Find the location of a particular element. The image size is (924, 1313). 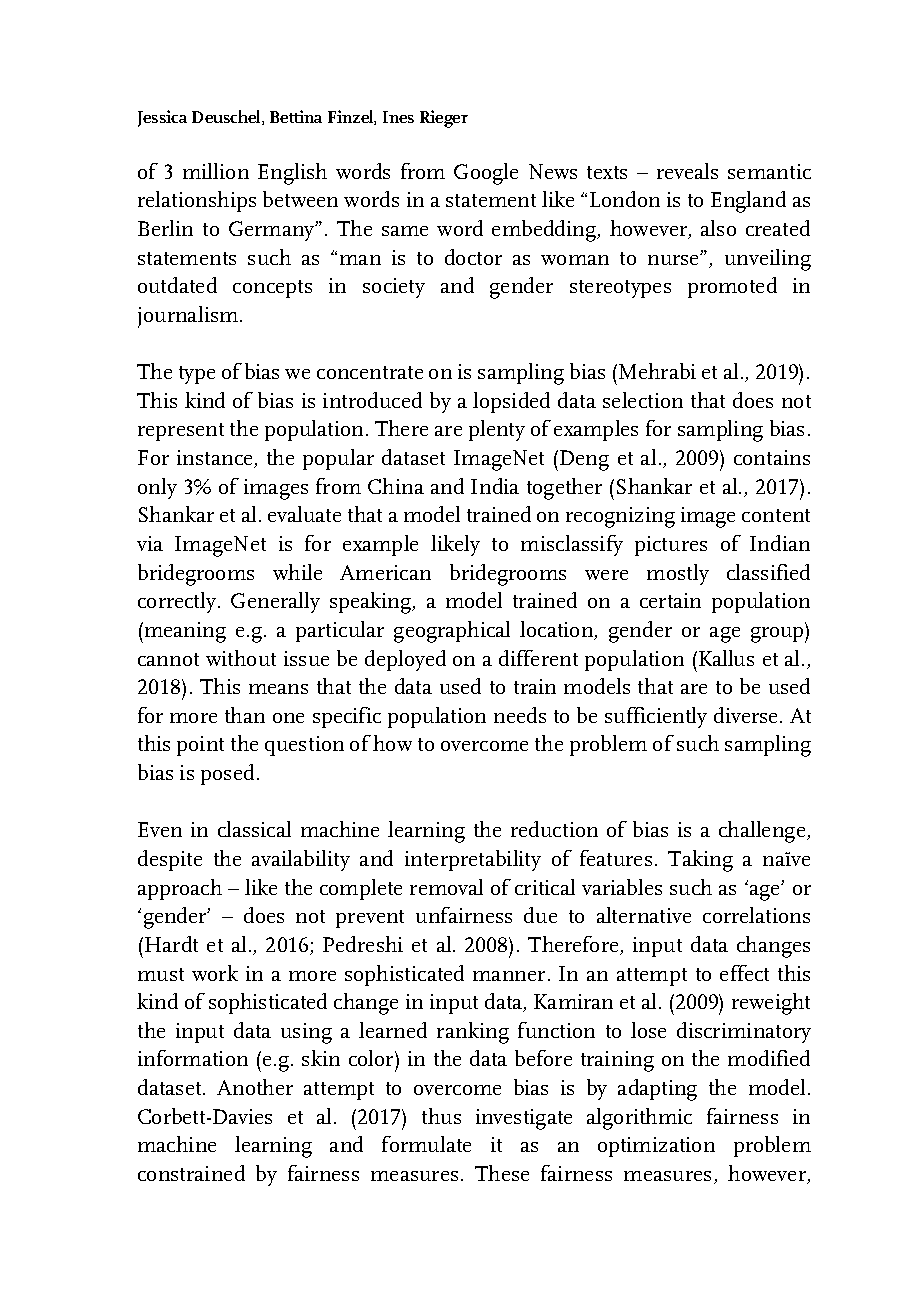

Another is located at coordinates (255, 1087).
